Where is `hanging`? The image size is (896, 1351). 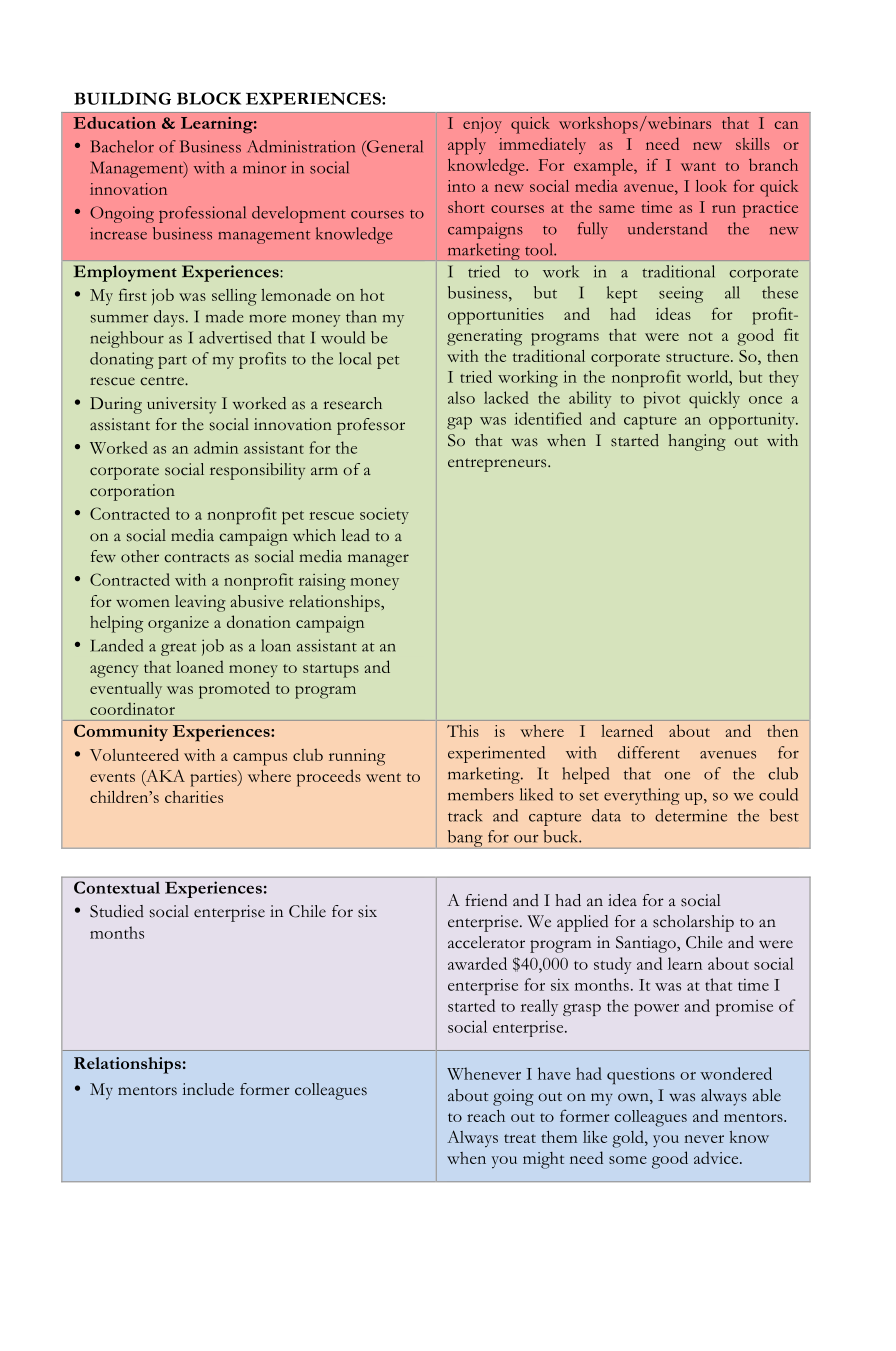 hanging is located at coordinates (697, 442).
